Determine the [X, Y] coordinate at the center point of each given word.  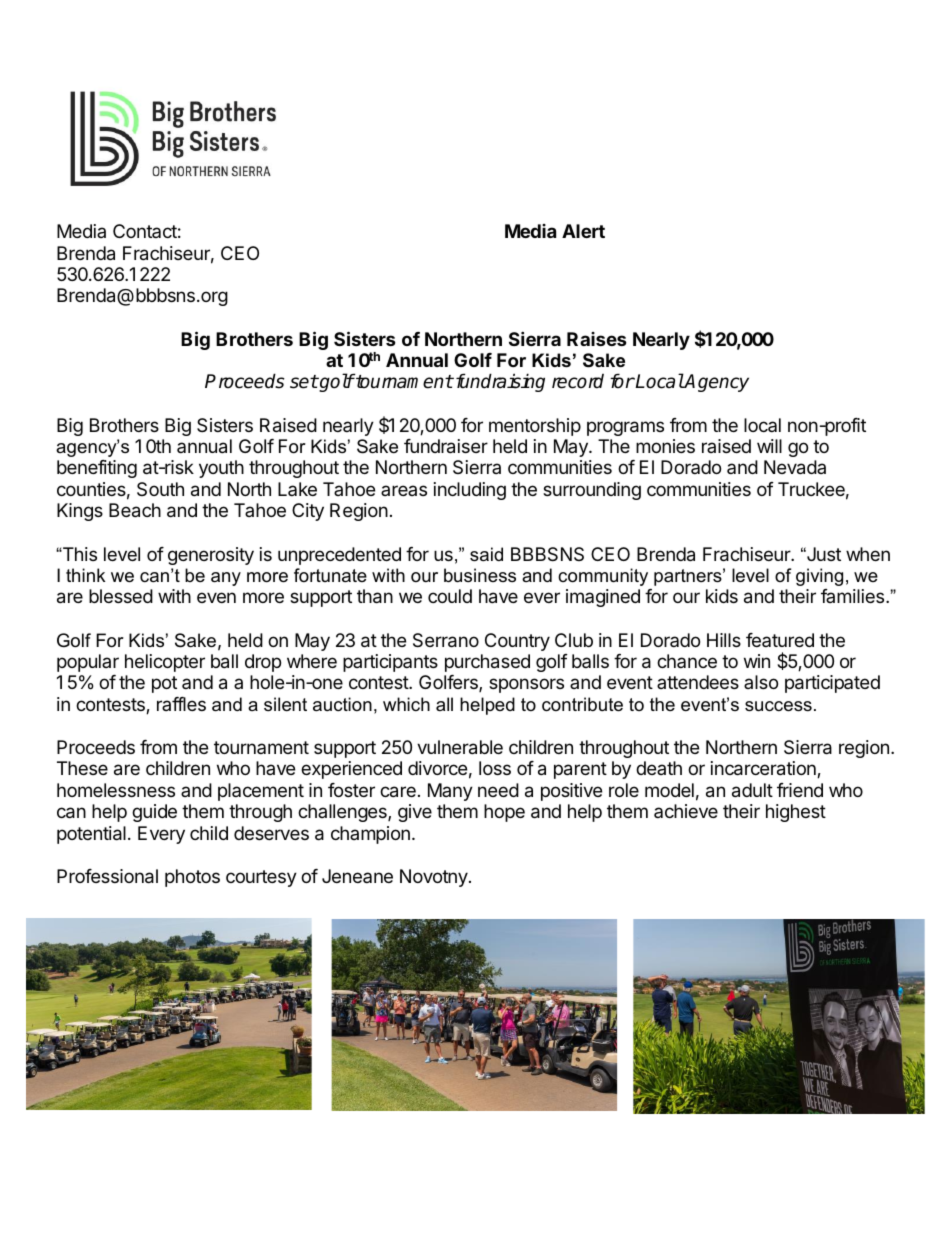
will [769, 446]
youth [221, 469]
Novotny [434, 878]
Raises [597, 339]
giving [819, 577]
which [406, 704]
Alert [583, 231]
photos [192, 878]
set [304, 382]
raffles [181, 704]
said [486, 554]
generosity [211, 556]
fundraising [499, 382]
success [778, 706]
